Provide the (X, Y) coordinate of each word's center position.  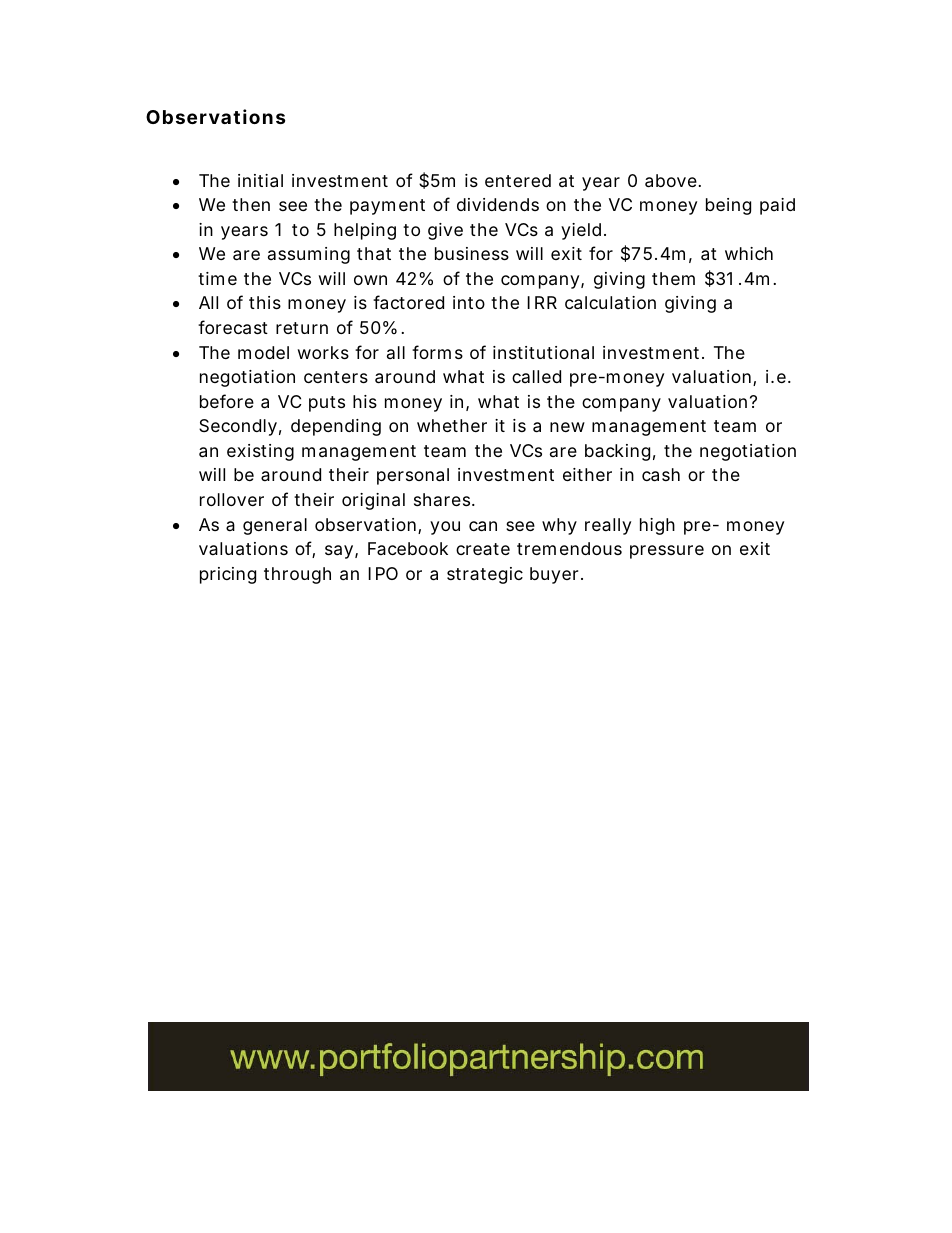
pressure (667, 552)
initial (260, 181)
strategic (485, 575)
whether (452, 425)
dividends (498, 204)
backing (617, 452)
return (302, 328)
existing (260, 452)
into (469, 302)
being (728, 206)
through (297, 575)
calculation (610, 303)
